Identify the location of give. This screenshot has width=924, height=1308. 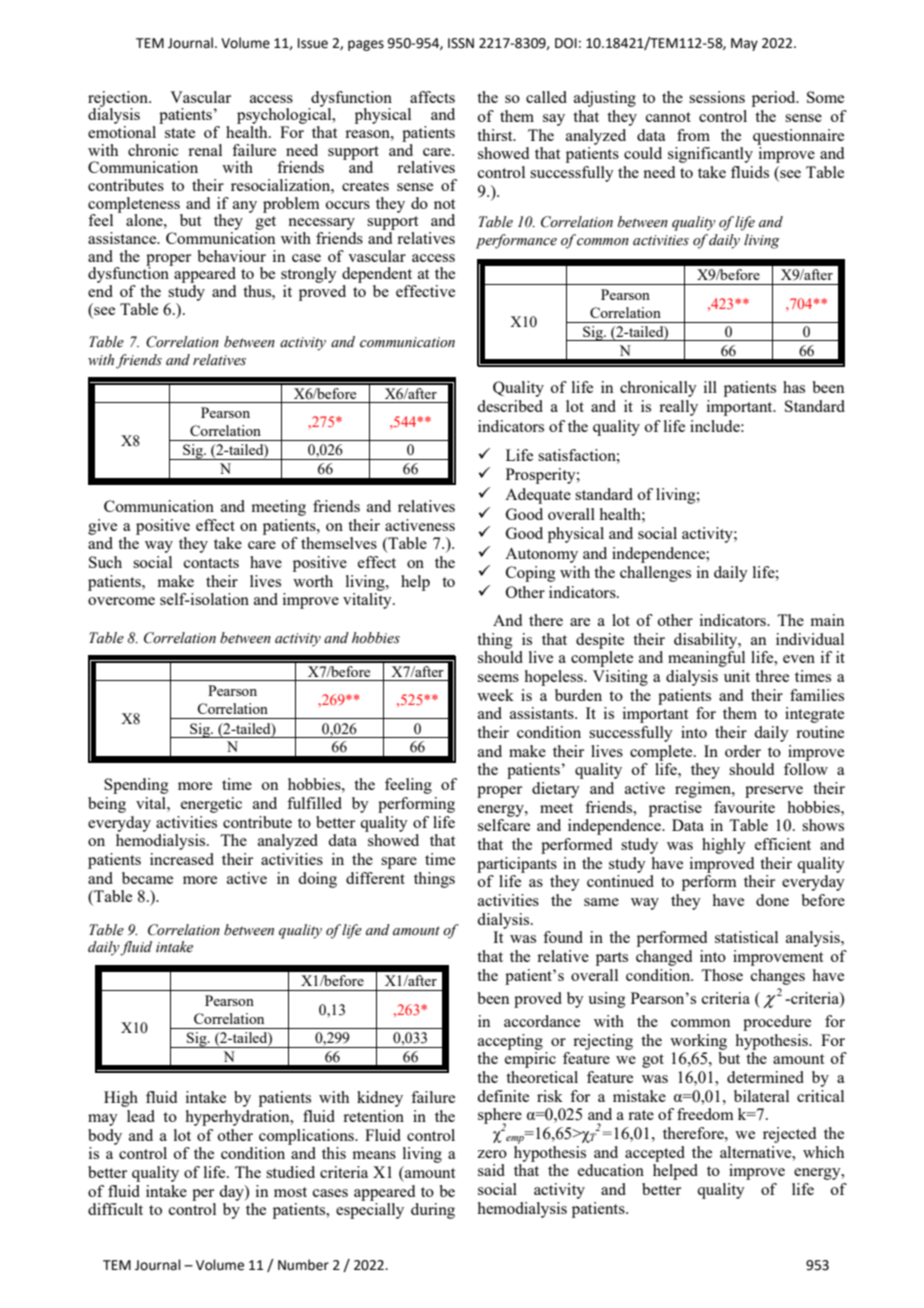
(102, 527).
